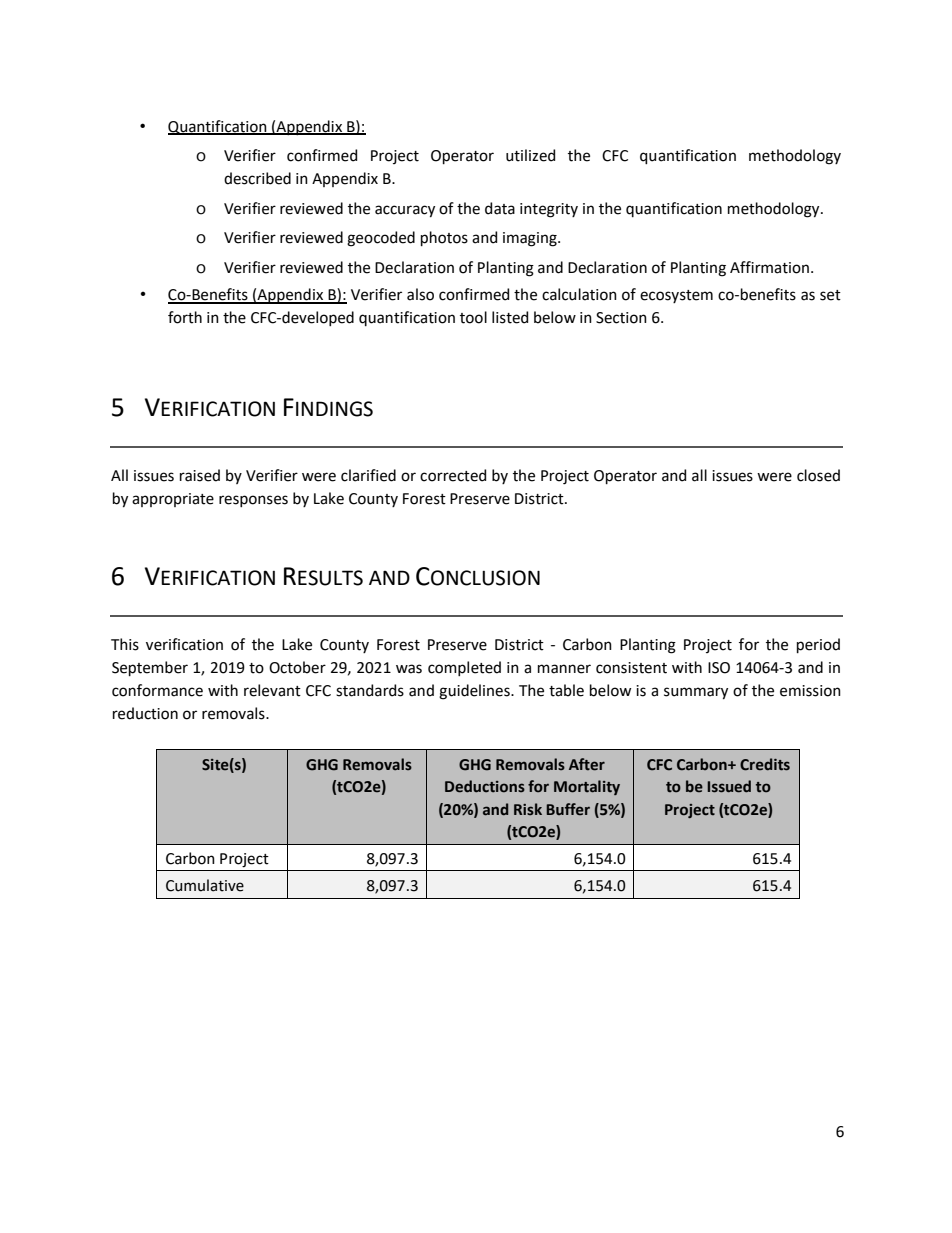 The width and height of the page is (952, 1233). What do you see at coordinates (257, 178) in the page?
I see `described` at bounding box center [257, 178].
